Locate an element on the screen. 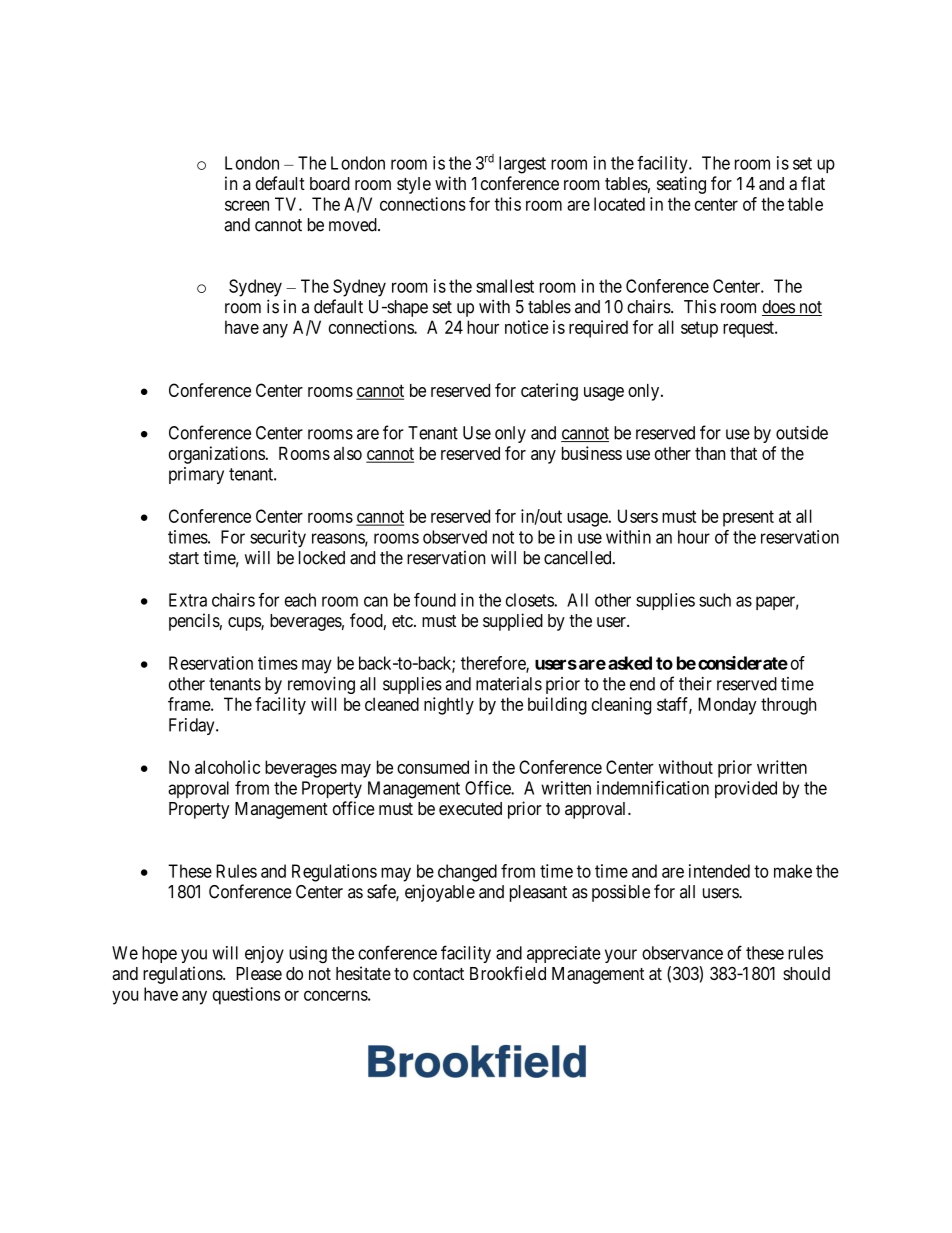 Image resolution: width=952 pixels, height=1233 pixels. screen is located at coordinates (247, 205).
